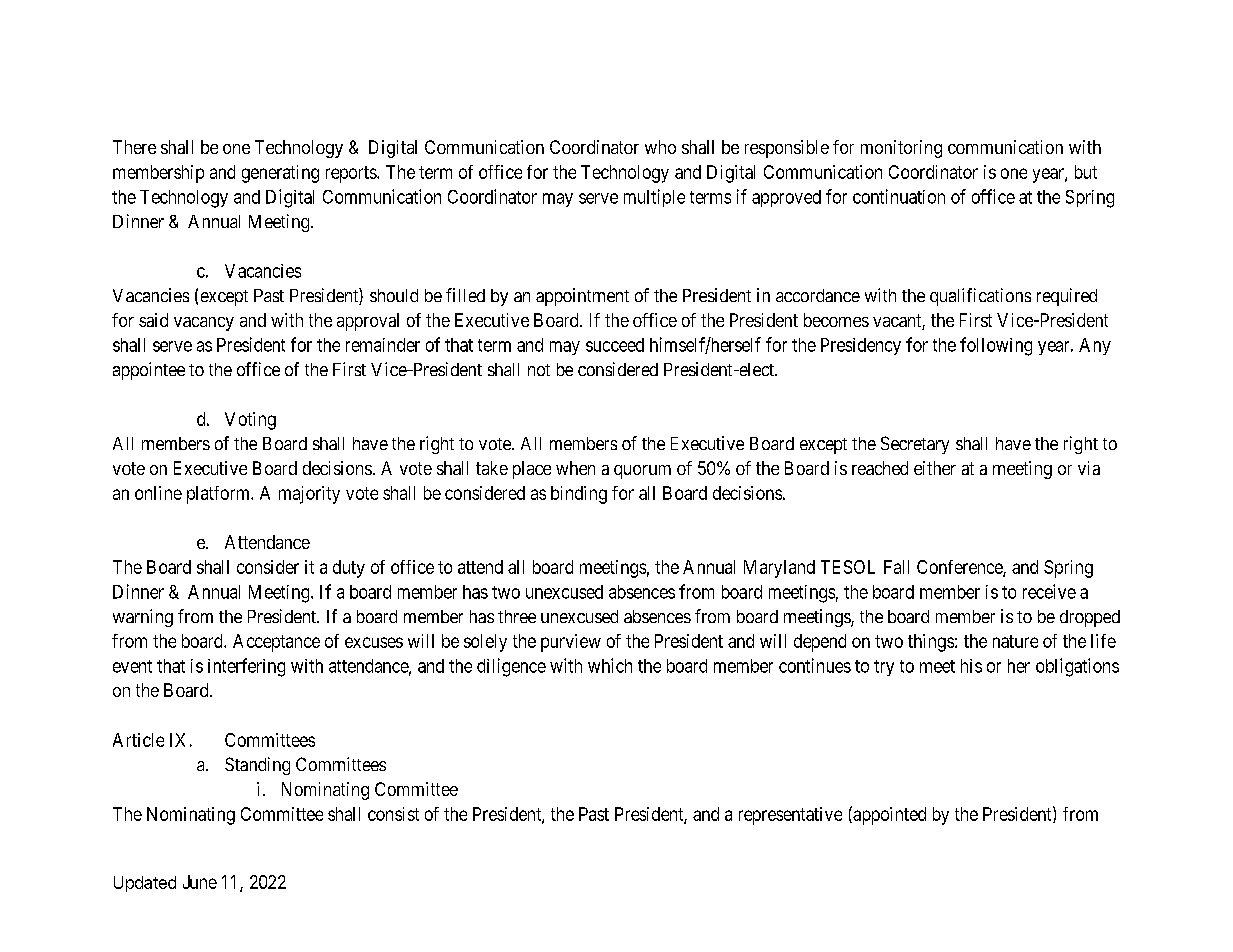 The image size is (1233, 952). Describe the element at coordinates (276, 643) in the image. I see `Acceptance` at that location.
